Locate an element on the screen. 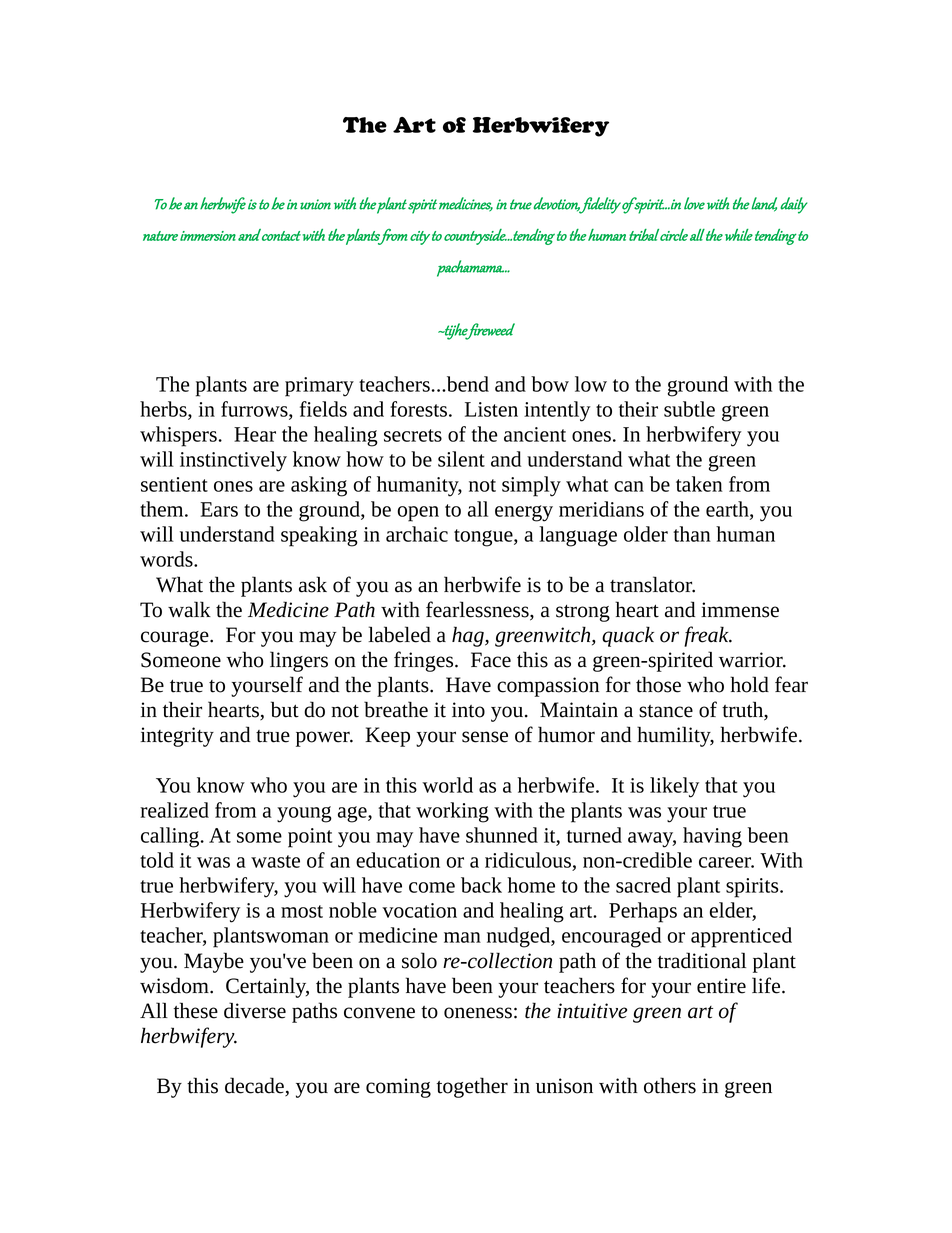 This screenshot has width=952, height=1233. immense is located at coordinates (740, 610).
